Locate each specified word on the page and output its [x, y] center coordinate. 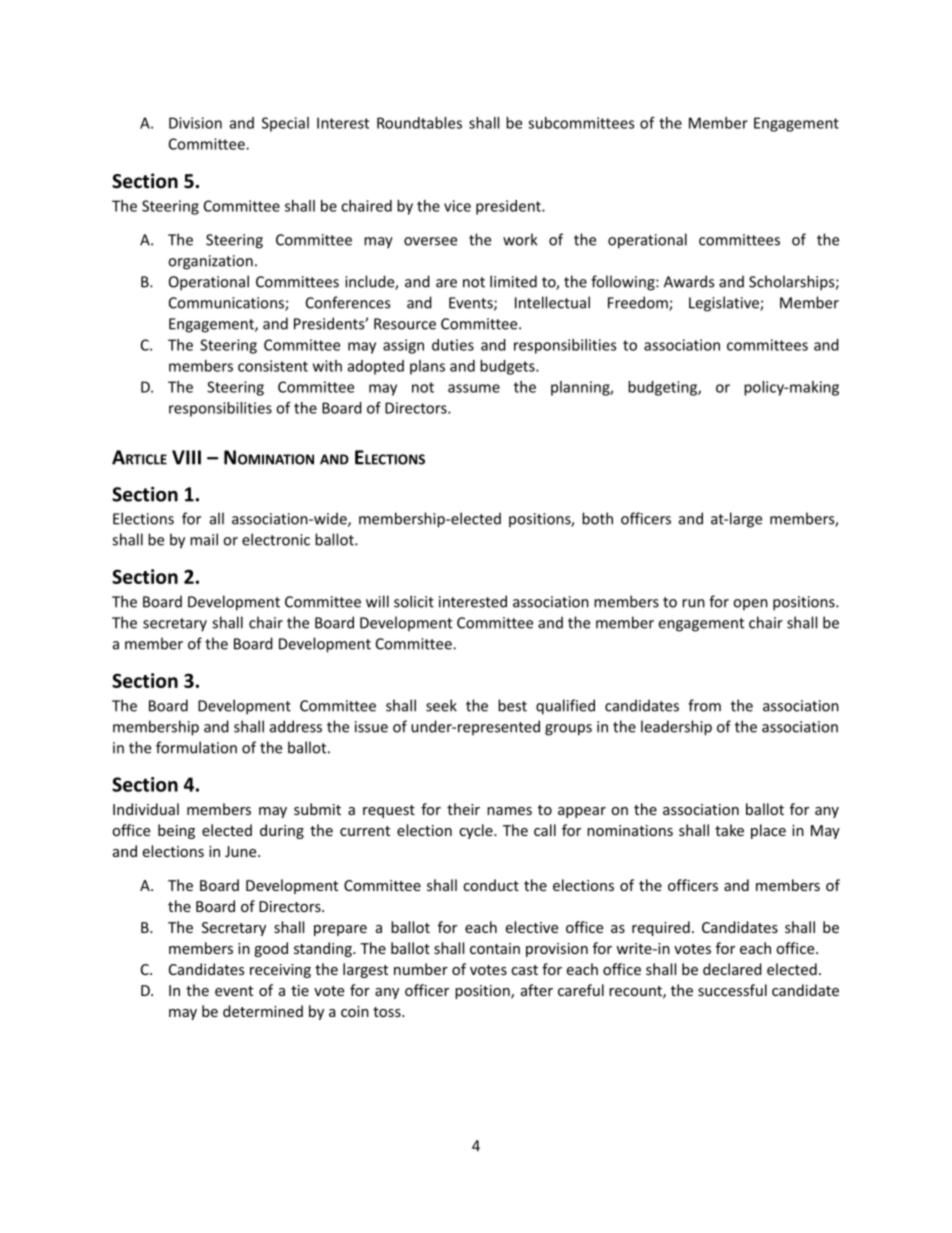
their [463, 809]
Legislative [725, 304]
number [421, 969]
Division [195, 123]
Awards [689, 281]
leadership [676, 728]
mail [204, 539]
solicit [414, 601]
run [693, 603]
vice [457, 206]
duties [453, 345]
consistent [273, 366]
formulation [196, 747]
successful [732, 990]
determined [263, 1011]
